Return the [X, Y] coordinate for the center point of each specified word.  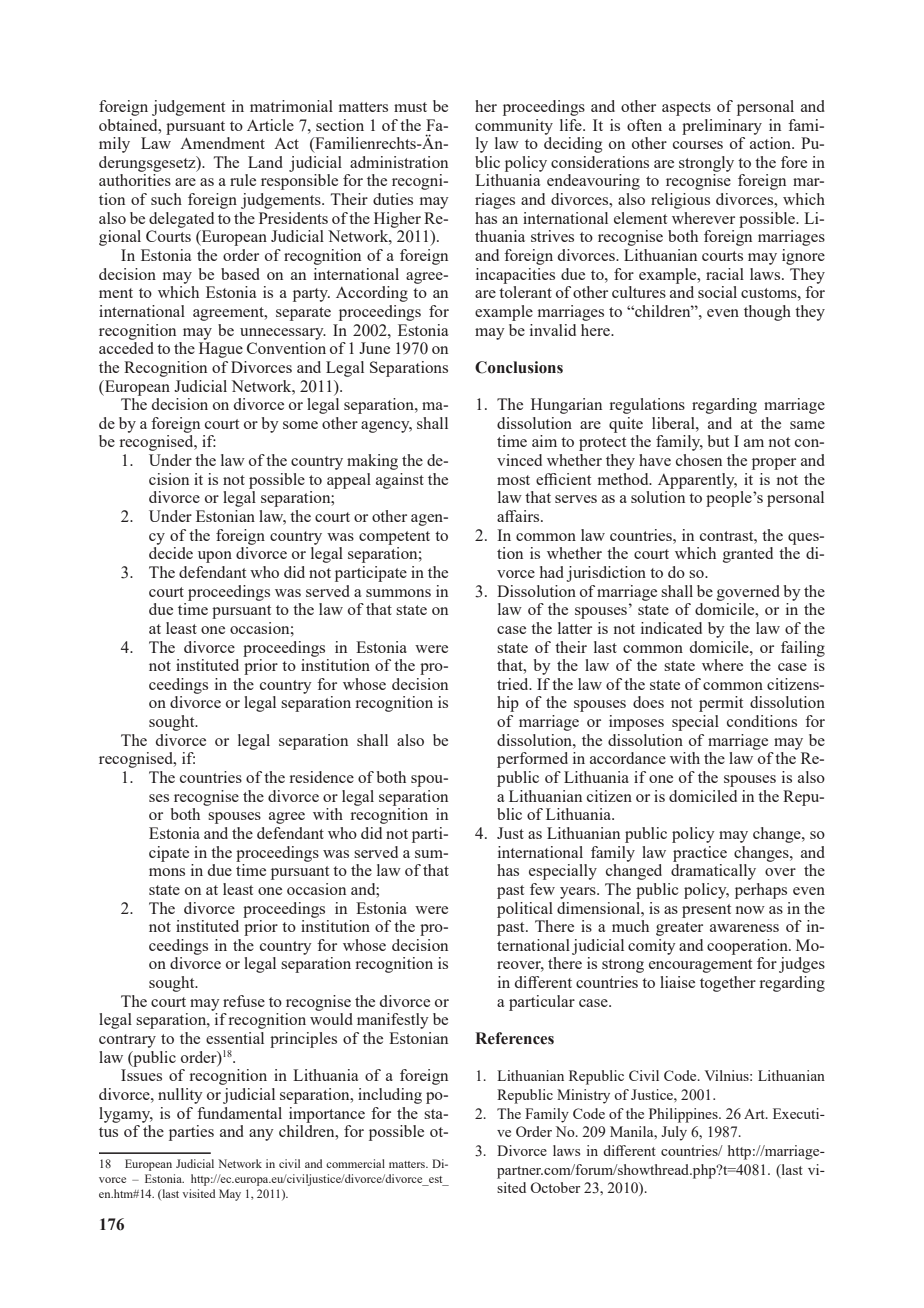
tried [514, 684]
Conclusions [519, 367]
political [525, 910]
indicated [671, 628]
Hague [221, 350]
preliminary [722, 127]
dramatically [713, 872]
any [261, 1135]
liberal [674, 423]
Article [270, 125]
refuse [244, 1001]
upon [215, 557]
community [514, 127]
